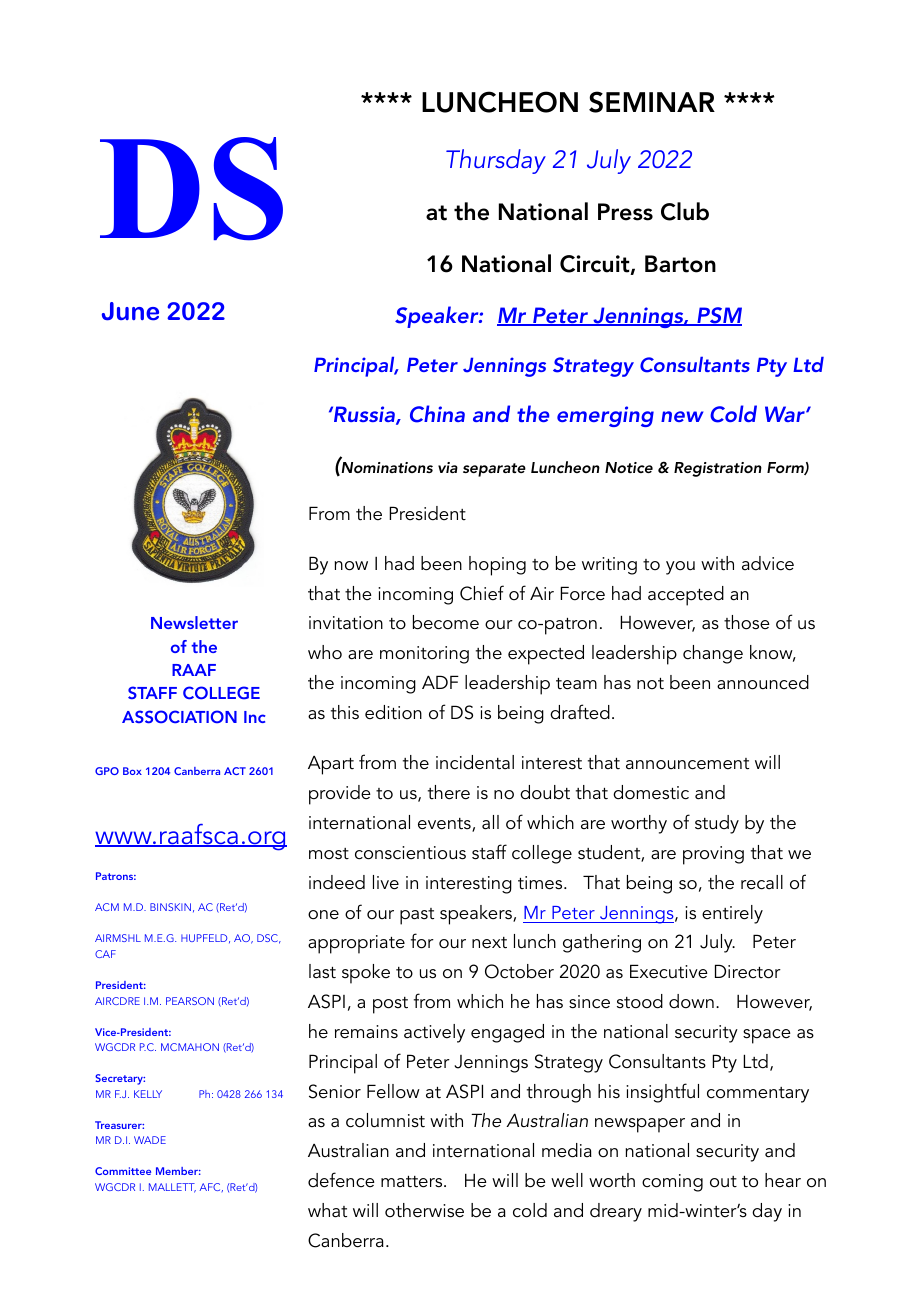 The image size is (924, 1308). What do you see at coordinates (723, 1182) in the page?
I see `out` at bounding box center [723, 1182].
